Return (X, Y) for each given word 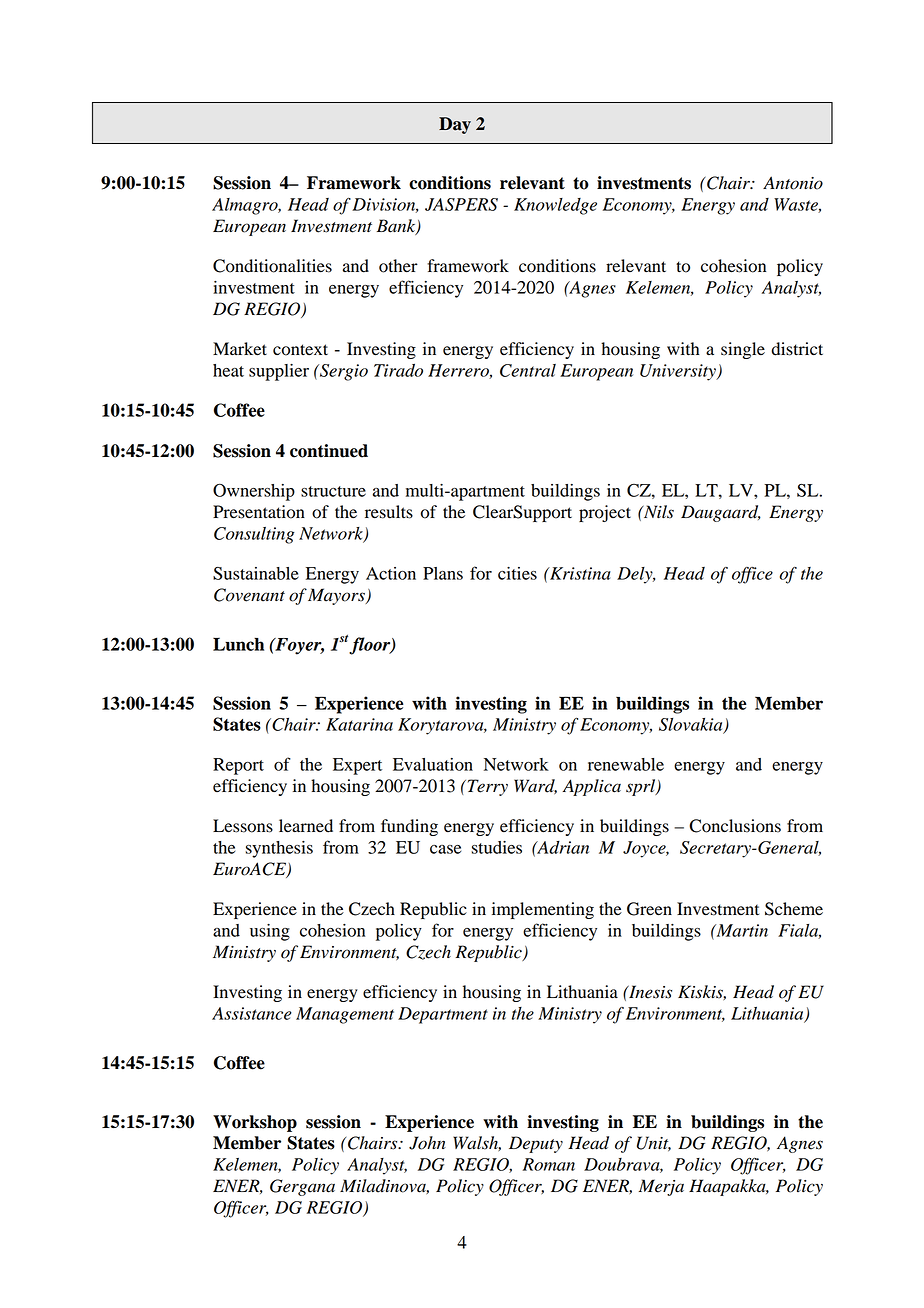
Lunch (238, 644)
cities (517, 573)
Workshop (255, 1123)
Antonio (793, 183)
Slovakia (692, 726)
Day (455, 125)
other (398, 266)
